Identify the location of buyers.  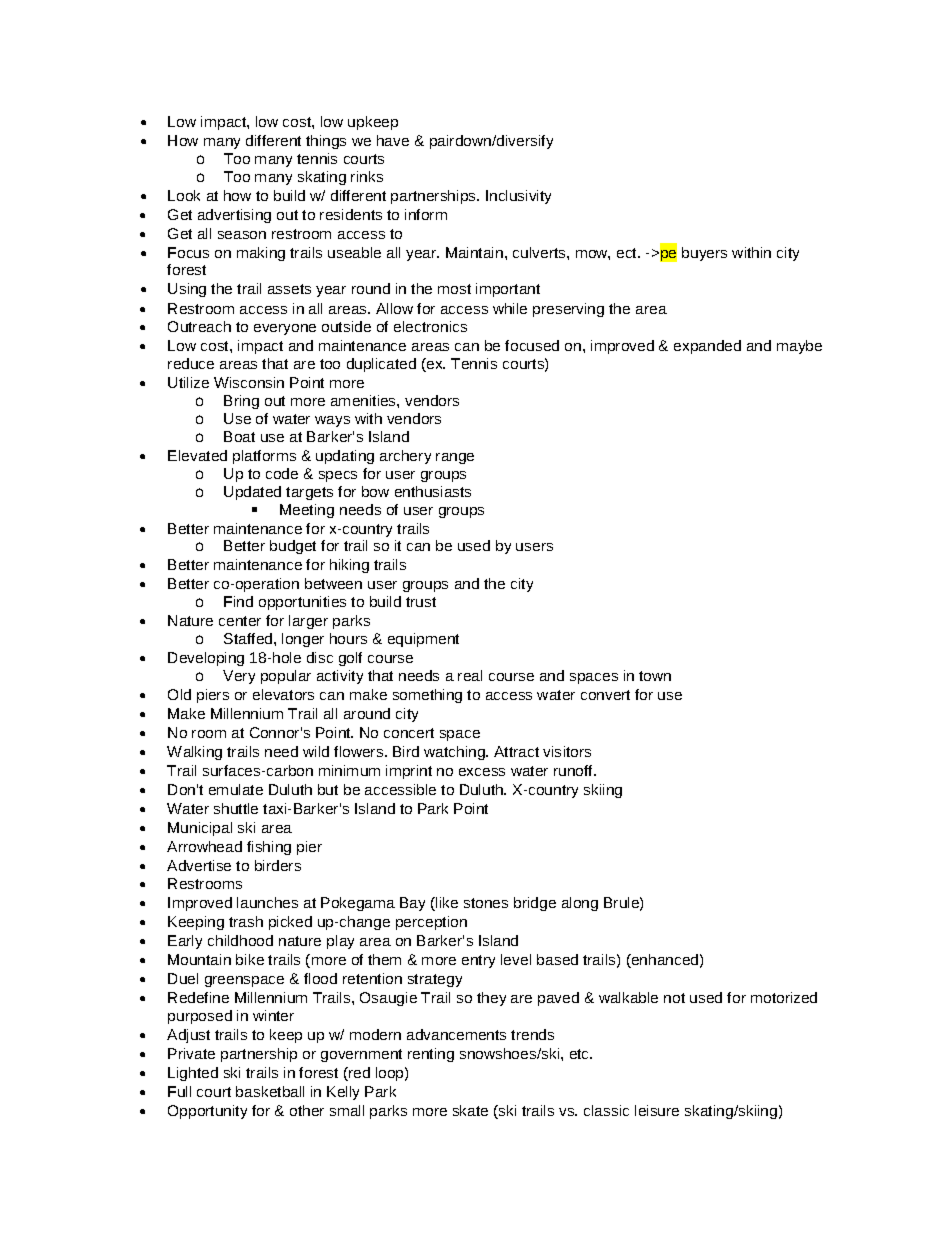
(704, 254).
